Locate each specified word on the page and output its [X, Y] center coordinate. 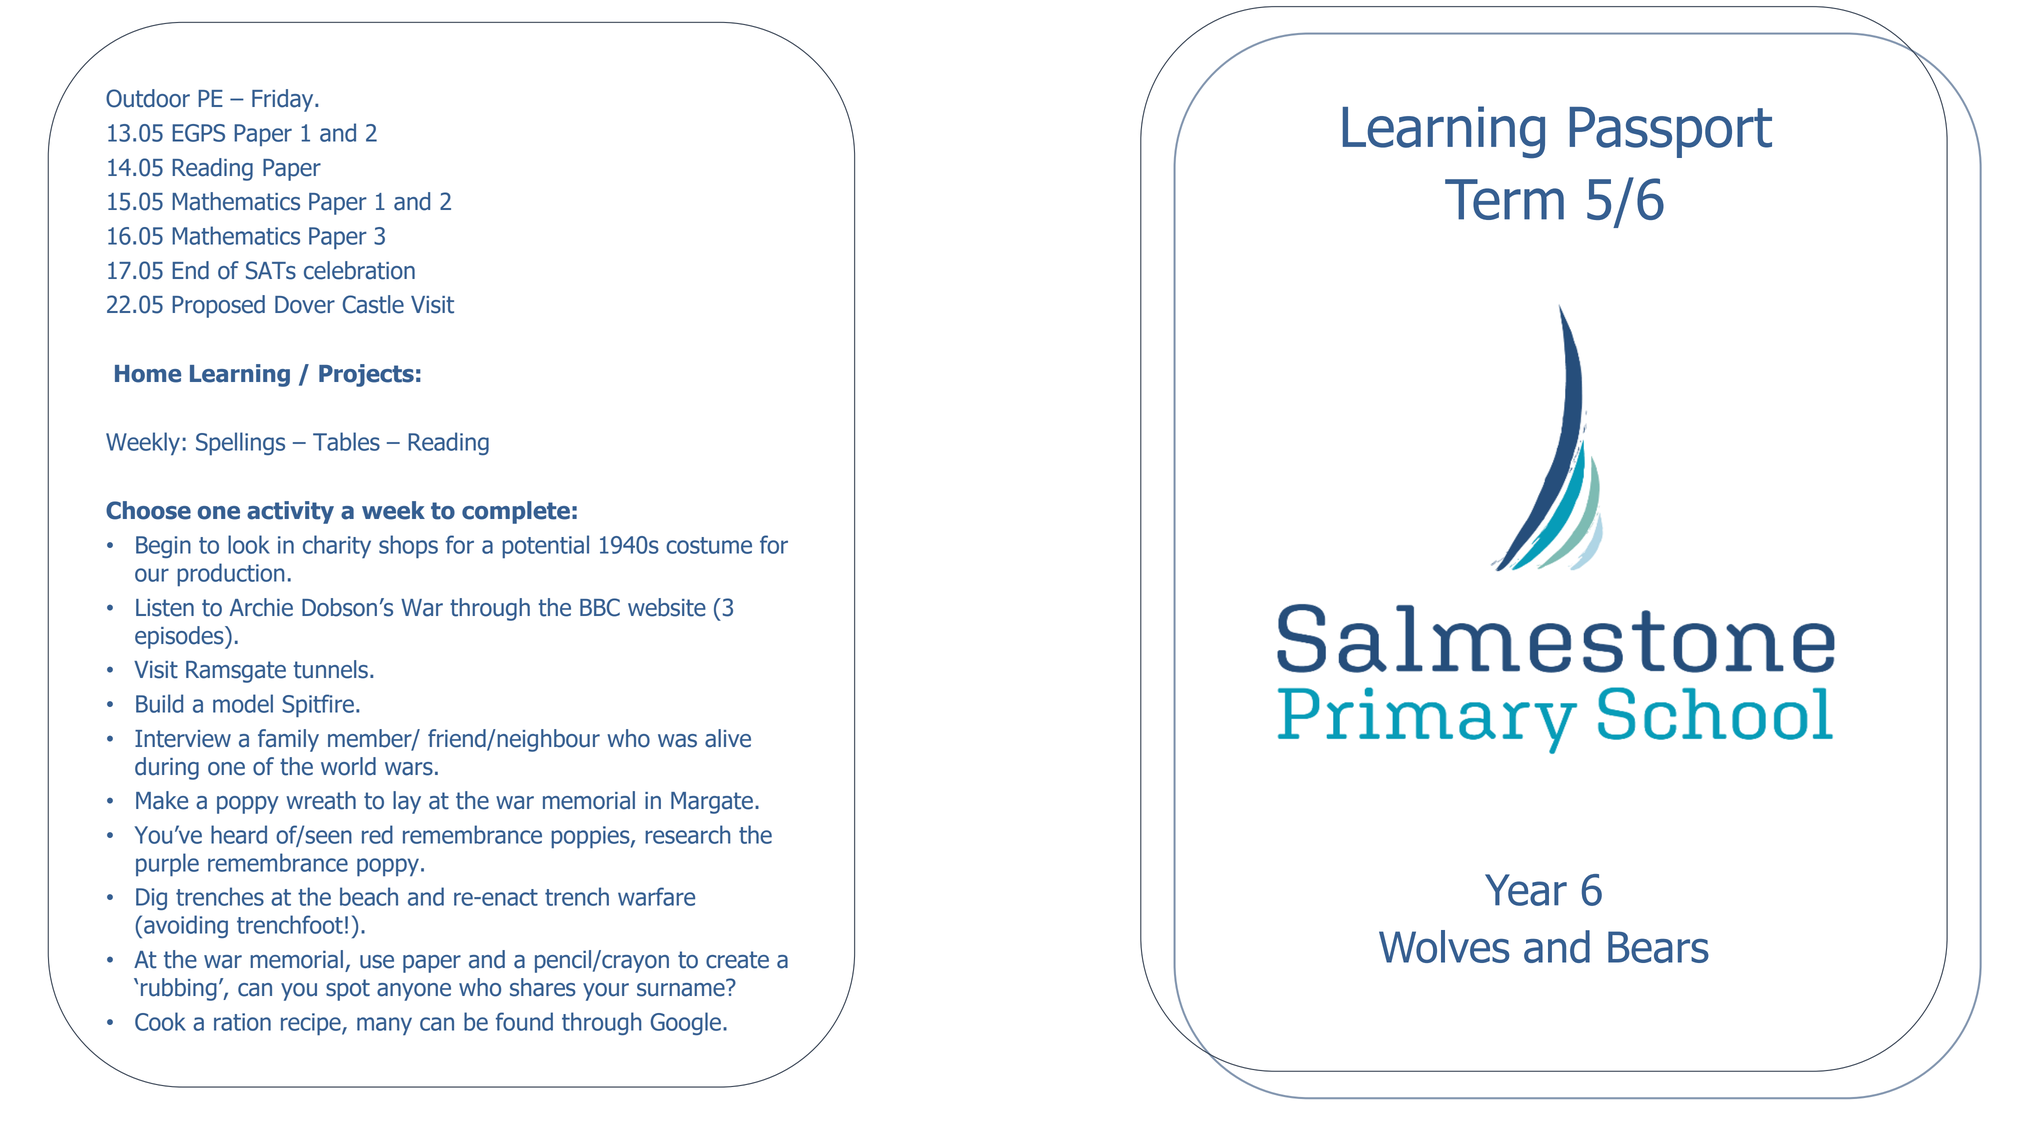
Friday [284, 100]
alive [728, 738]
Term [1504, 199]
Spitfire [318, 706]
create [737, 960]
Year [1526, 890]
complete [516, 512]
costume [709, 545]
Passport [1671, 132]
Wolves [1444, 946]
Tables [346, 441]
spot [348, 990]
